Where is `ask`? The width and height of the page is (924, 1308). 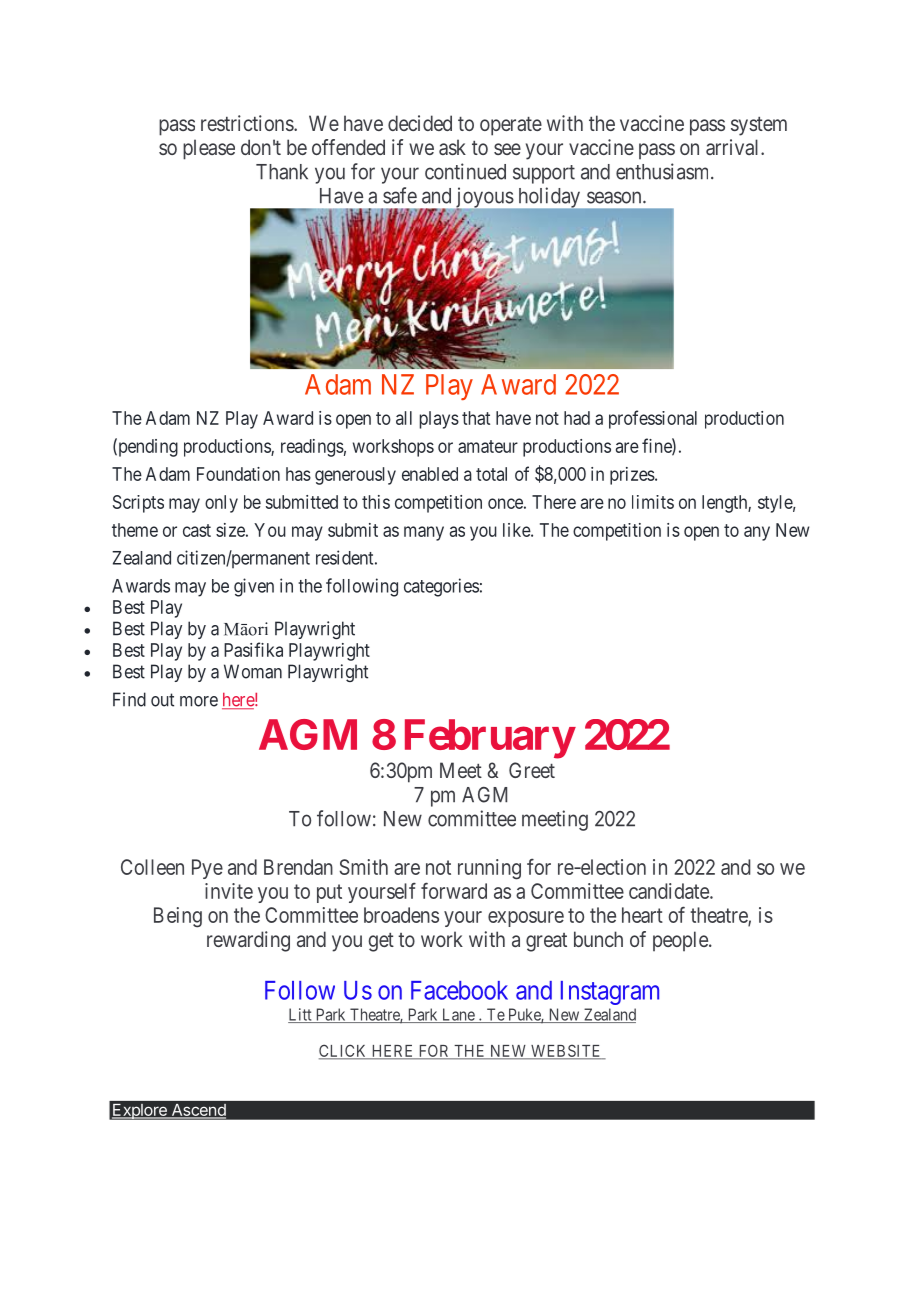
ask is located at coordinates (452, 147).
